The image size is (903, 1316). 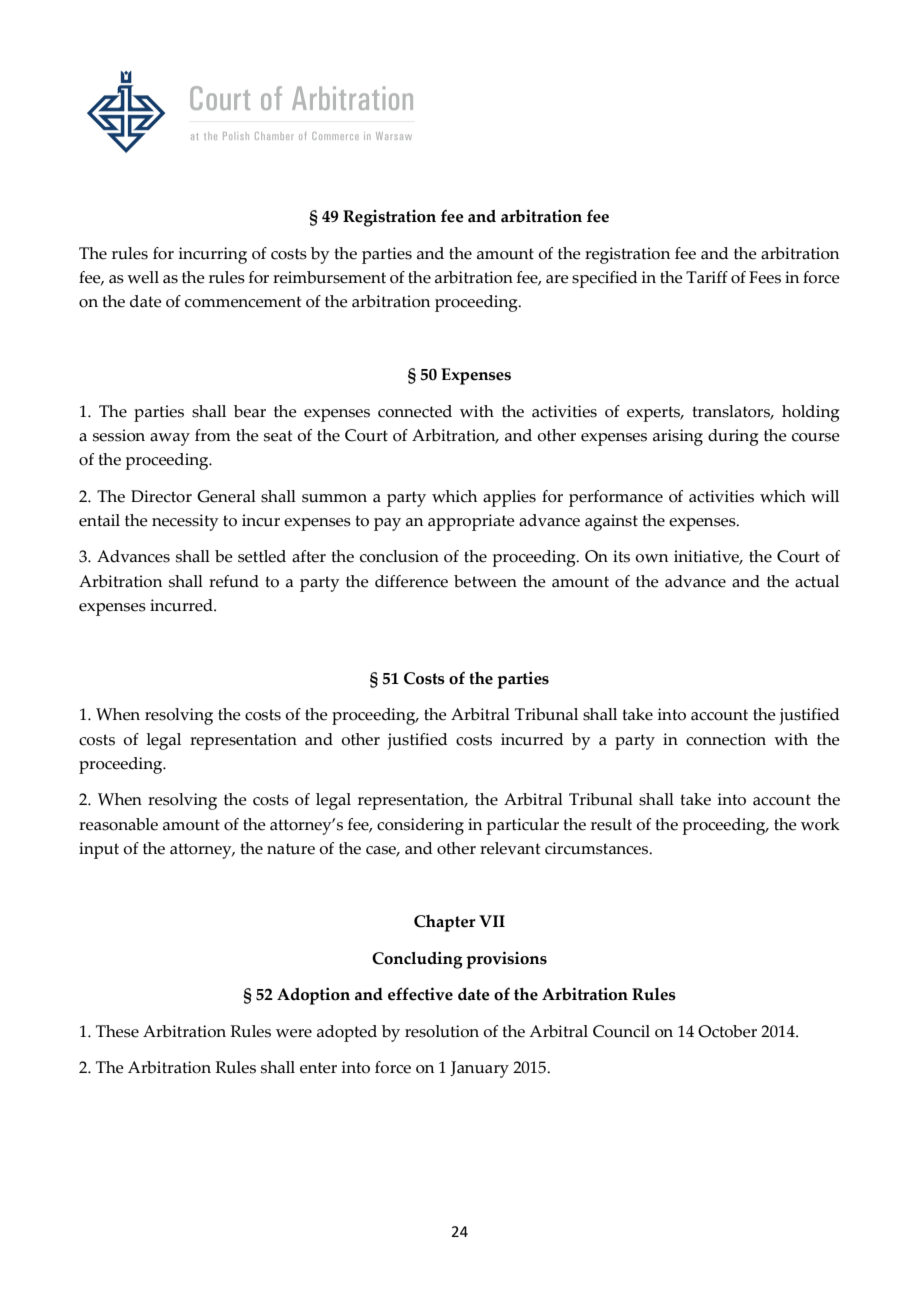 I want to click on are, so click(x=557, y=279).
